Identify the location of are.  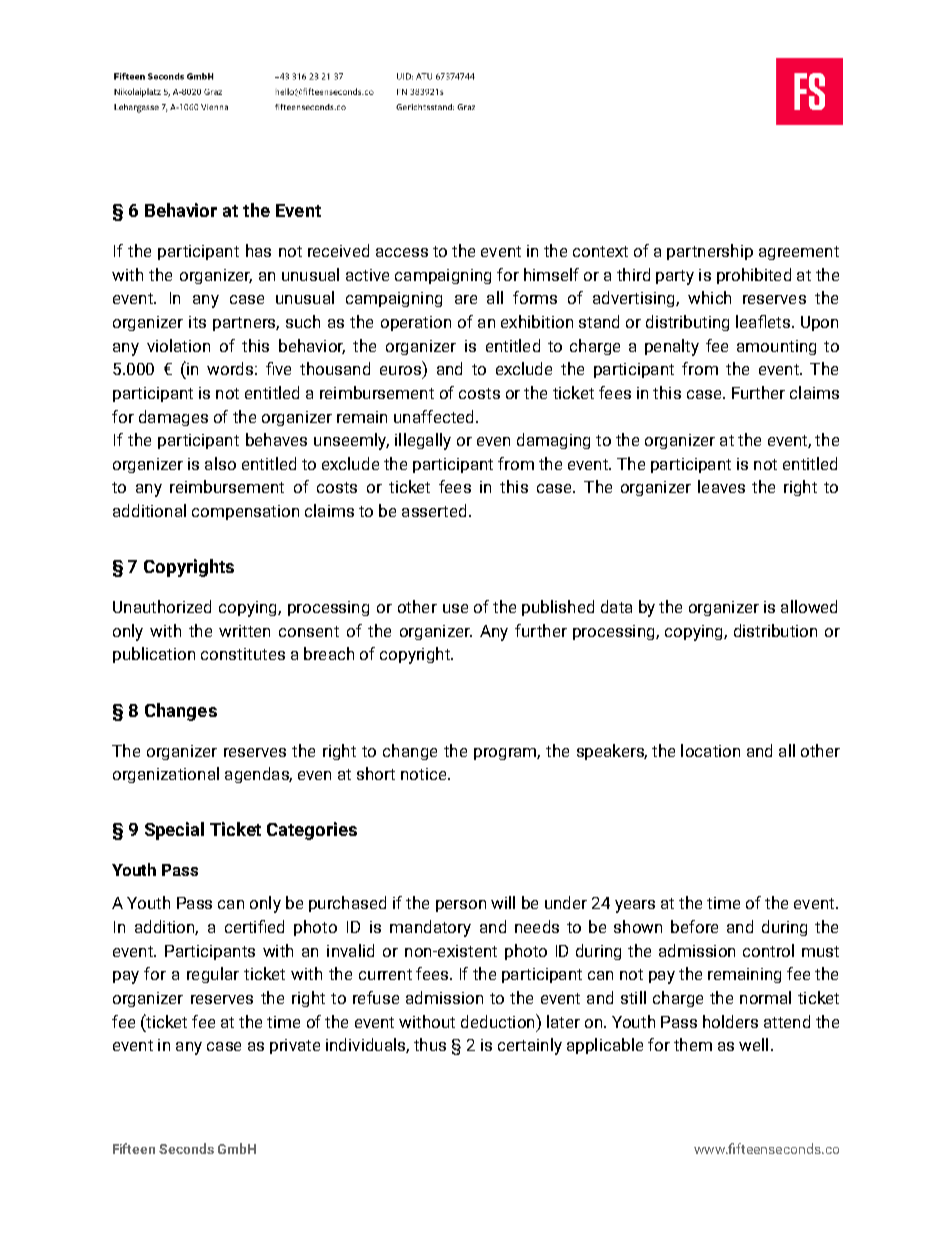
(466, 299).
